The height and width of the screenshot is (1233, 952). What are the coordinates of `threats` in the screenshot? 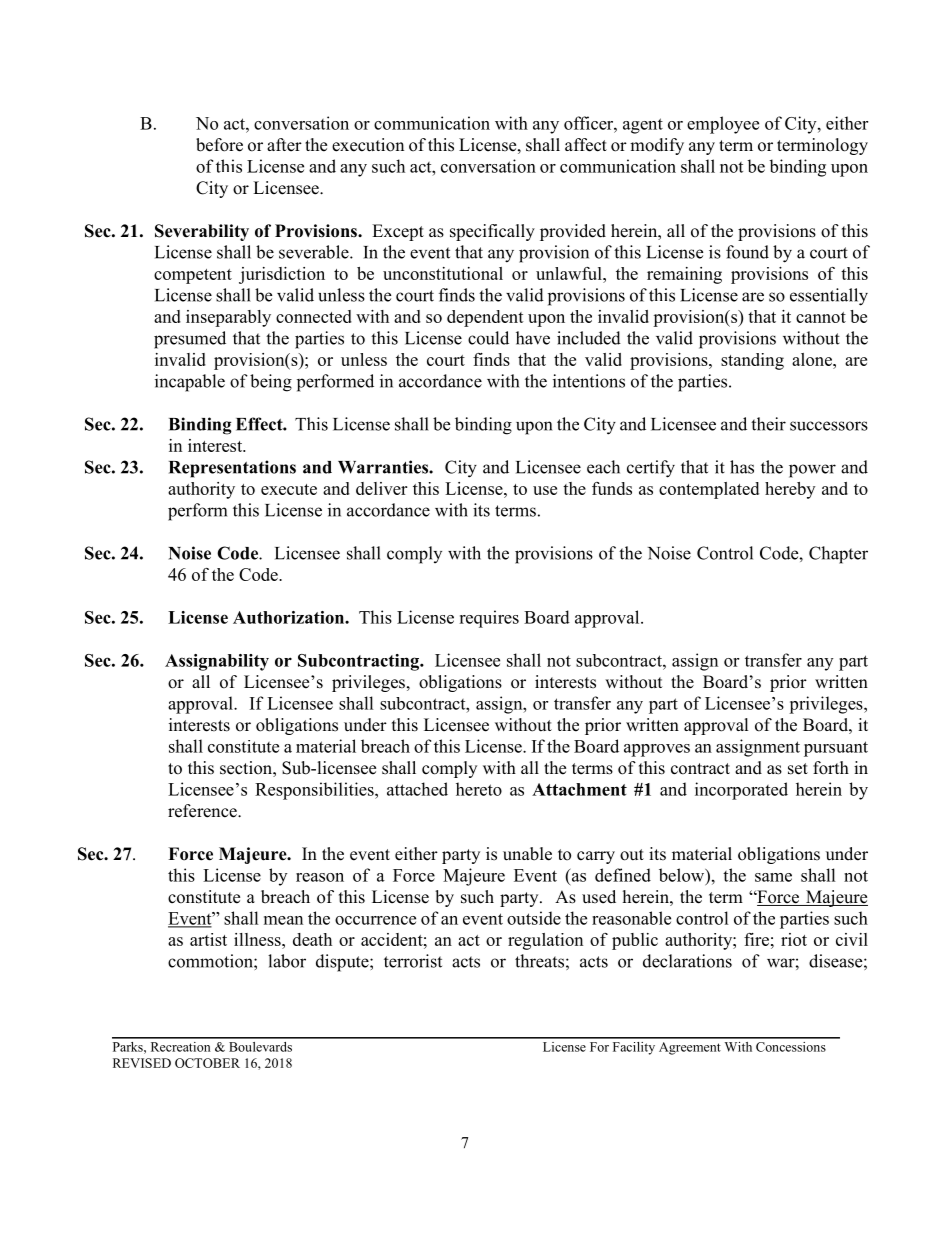 It's located at (539, 961).
